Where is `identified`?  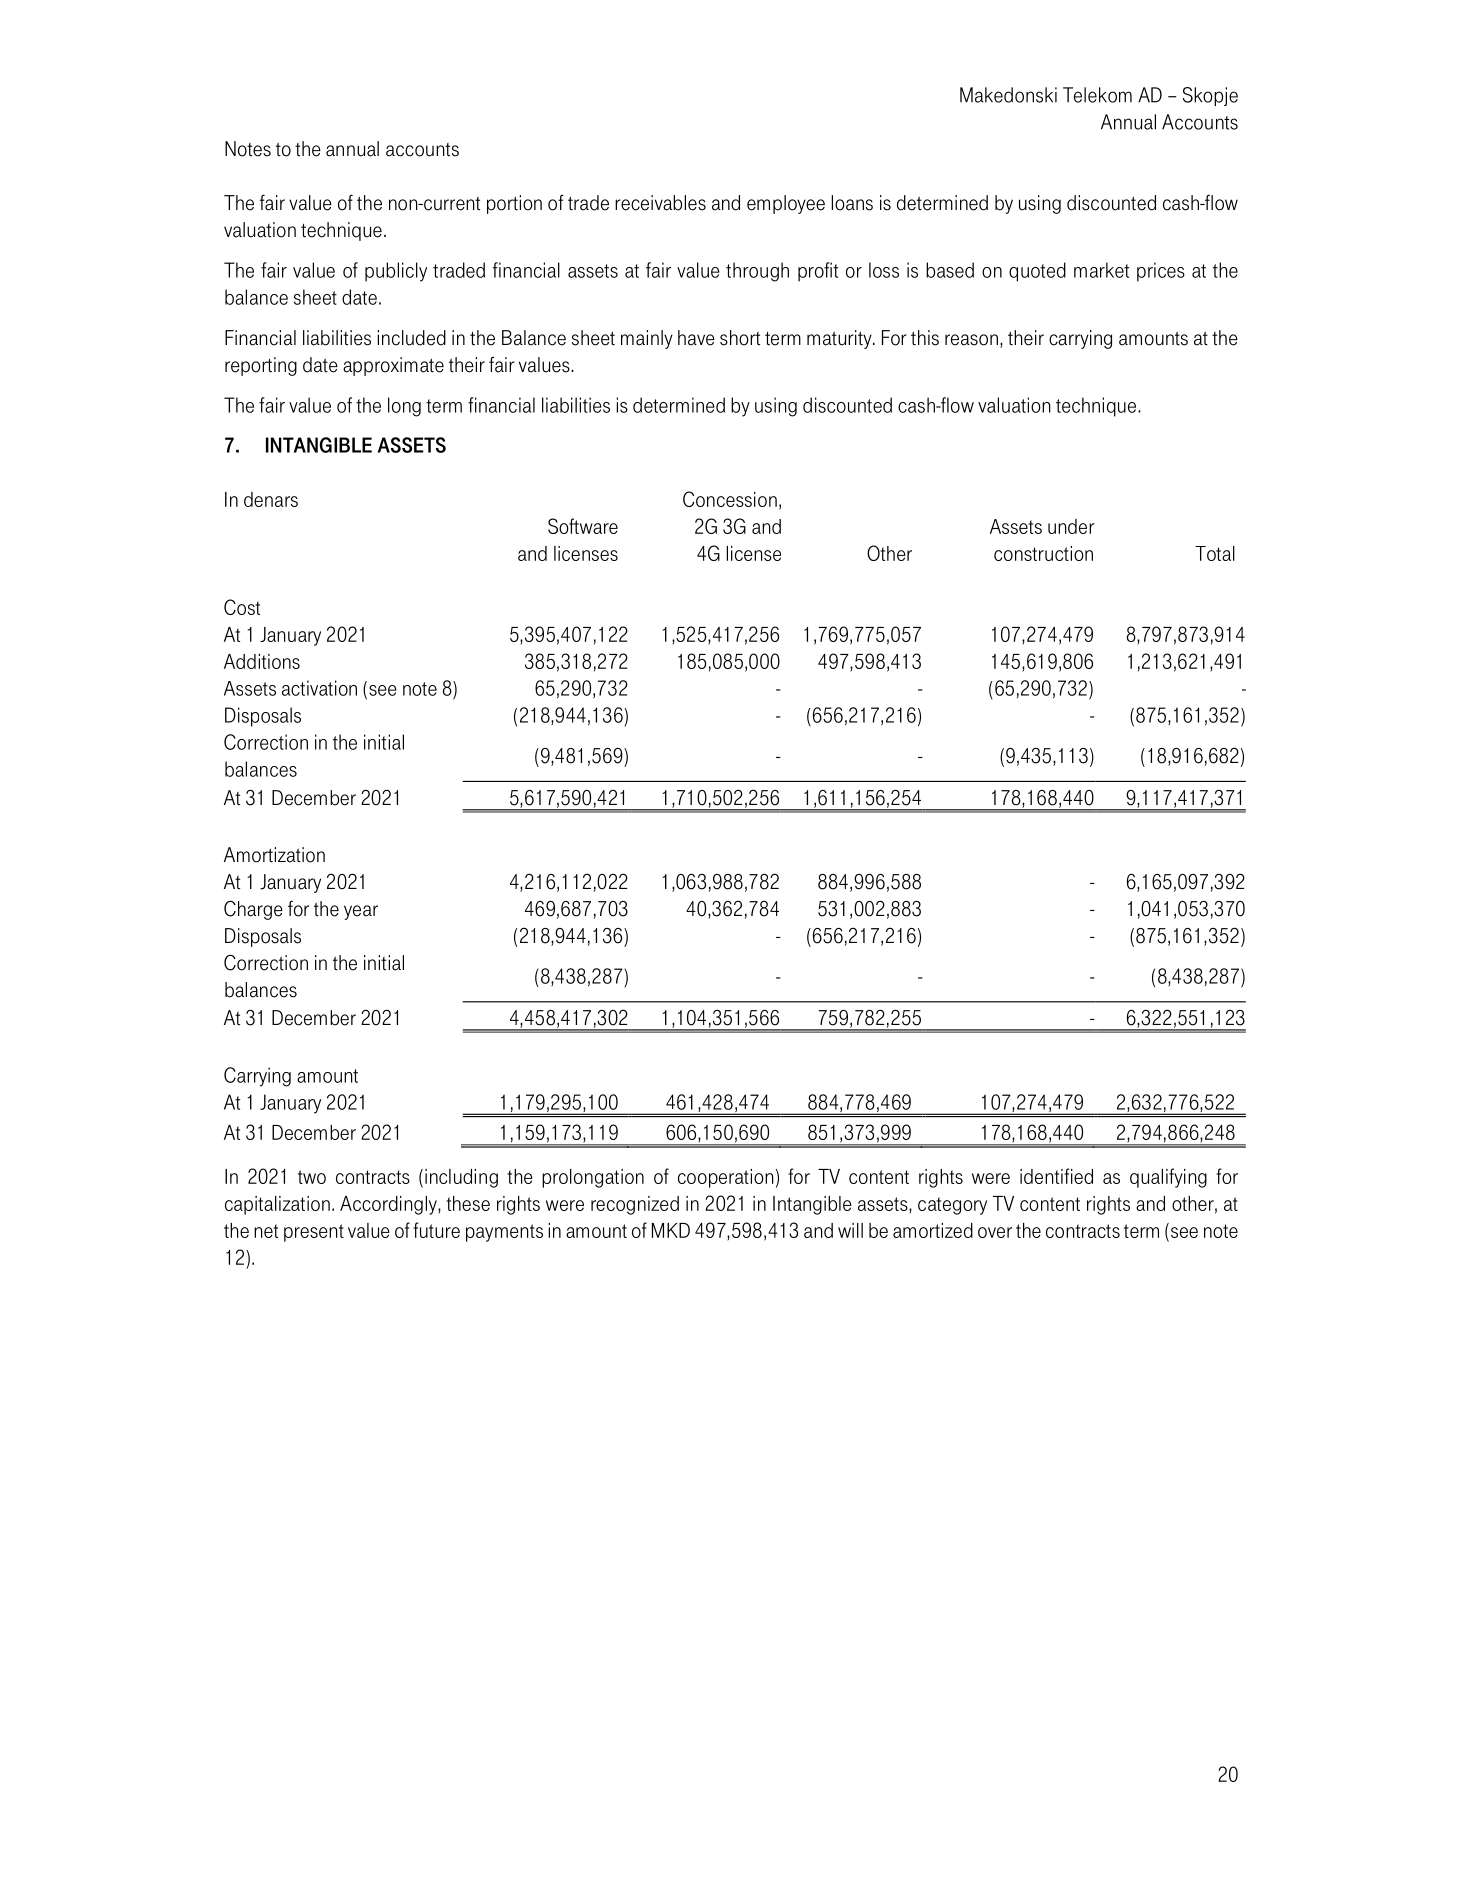
identified is located at coordinates (1056, 1176).
